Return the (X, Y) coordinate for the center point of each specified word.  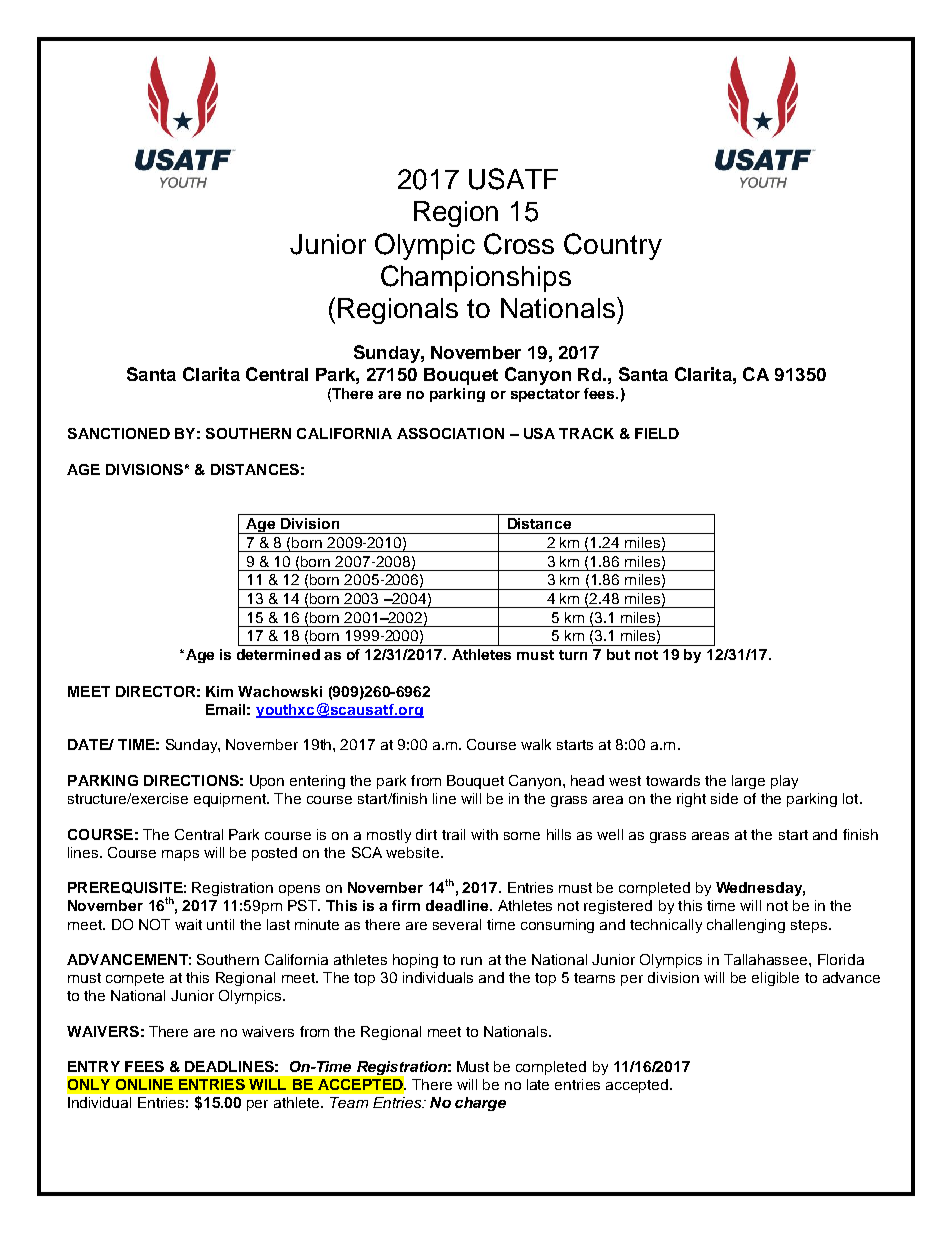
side (724, 798)
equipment (231, 800)
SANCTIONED (119, 433)
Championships (476, 278)
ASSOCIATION (450, 433)
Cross (519, 244)
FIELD (657, 433)
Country (613, 246)
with (484, 834)
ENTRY (94, 1066)
